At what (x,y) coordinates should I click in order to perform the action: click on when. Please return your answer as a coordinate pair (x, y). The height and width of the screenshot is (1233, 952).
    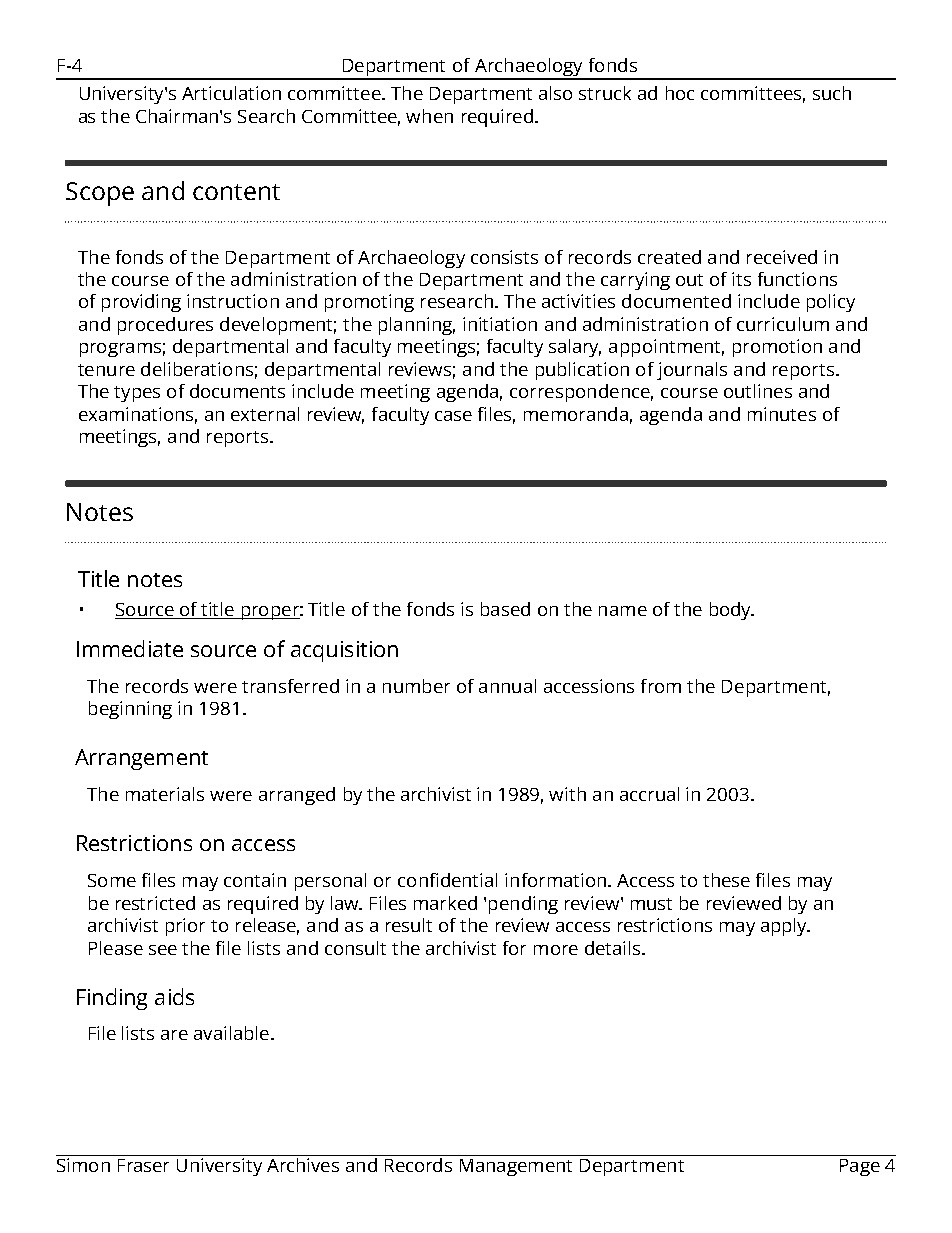
    Looking at the image, I should click on (429, 116).
